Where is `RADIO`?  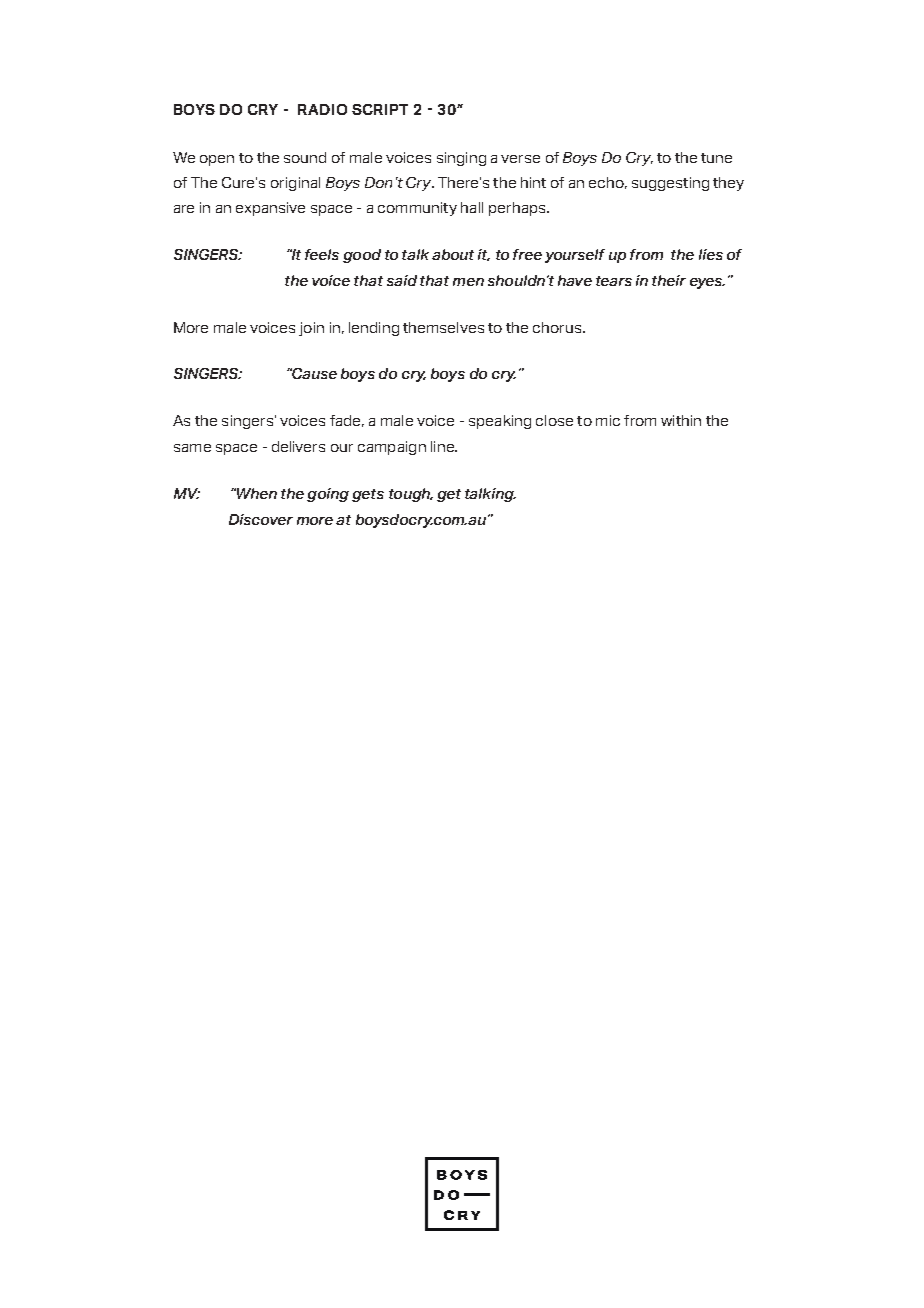 RADIO is located at coordinates (322, 109).
